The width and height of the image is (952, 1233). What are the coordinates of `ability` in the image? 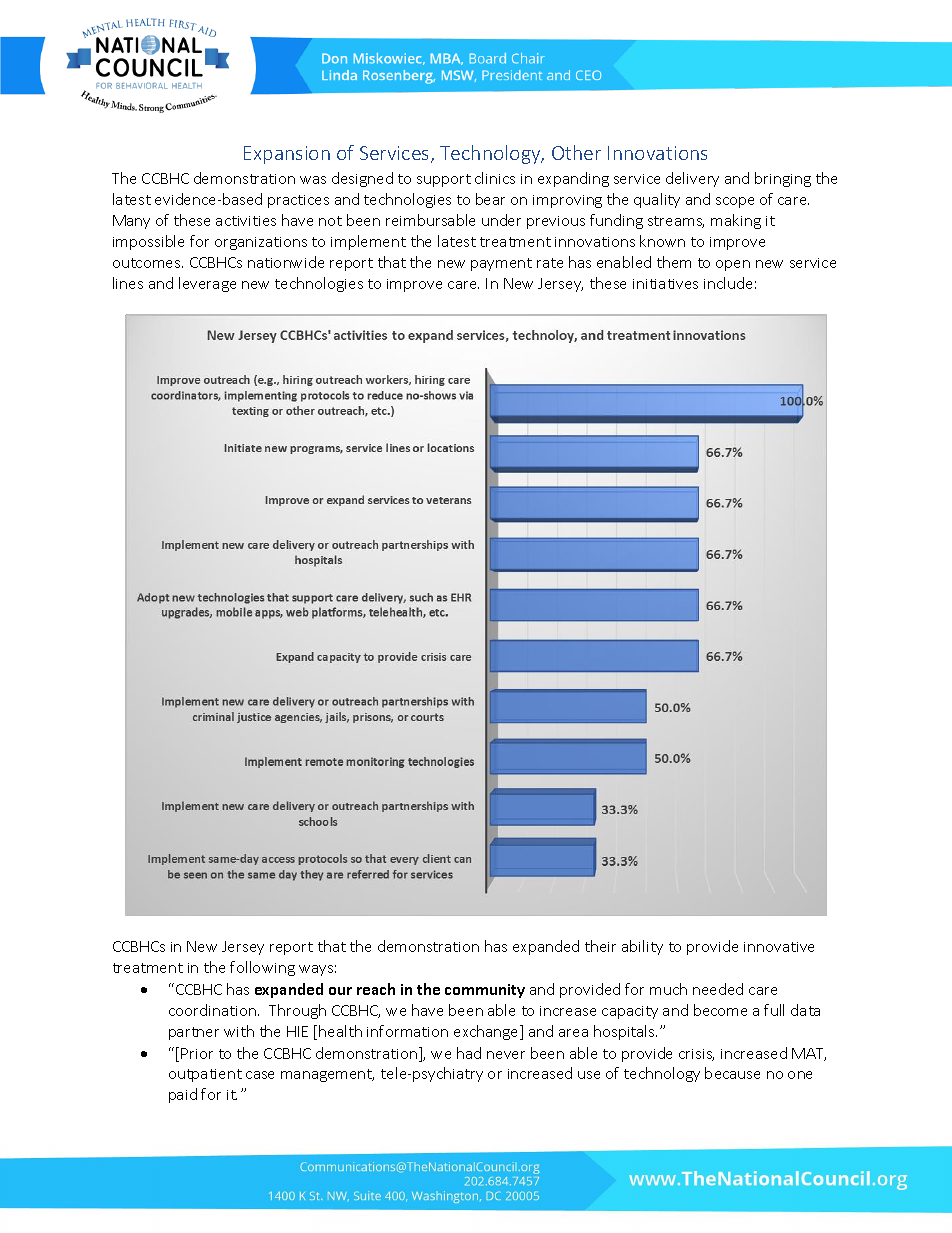 It's located at (642, 947).
